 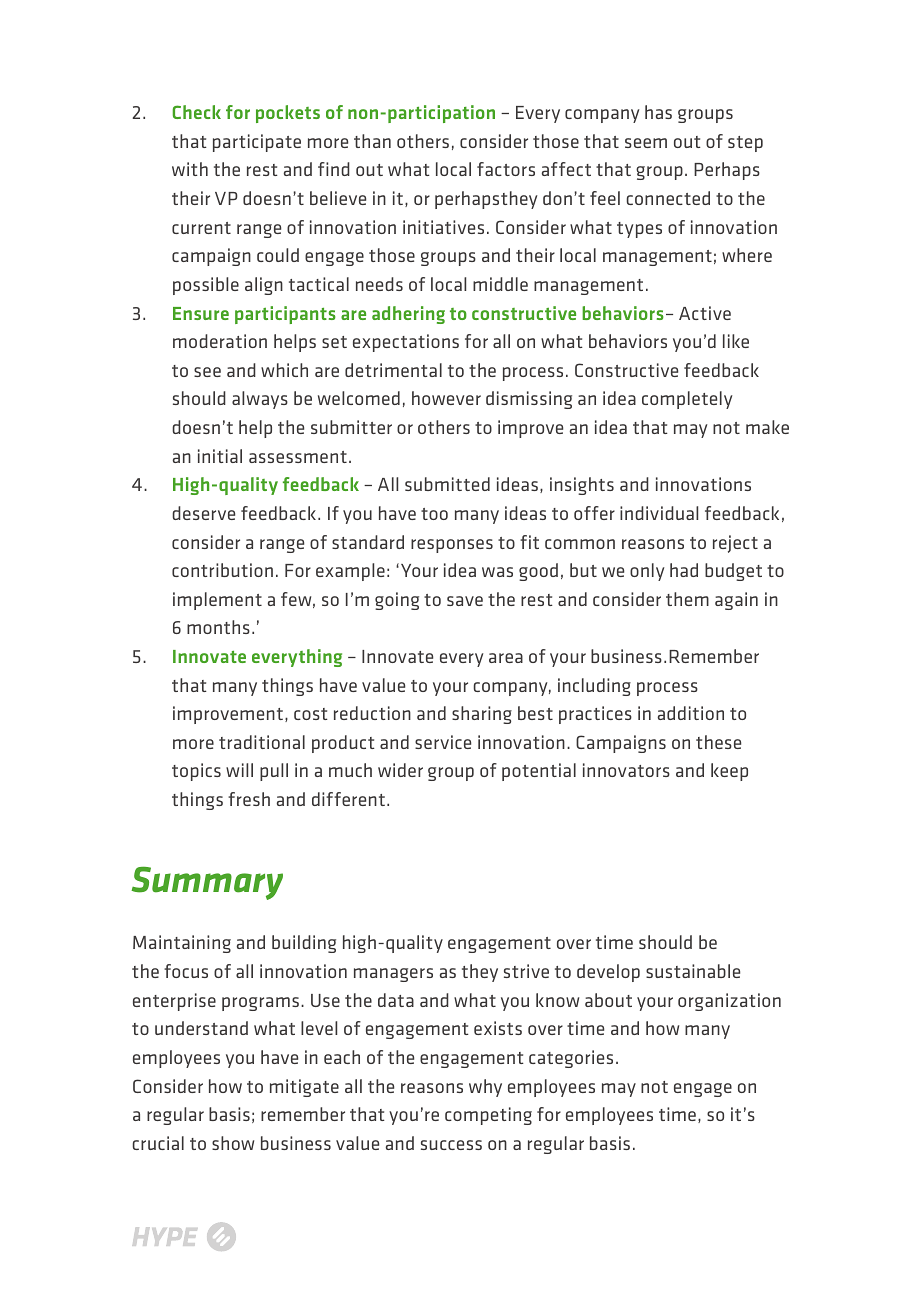 I want to click on competing, so click(x=488, y=1116).
